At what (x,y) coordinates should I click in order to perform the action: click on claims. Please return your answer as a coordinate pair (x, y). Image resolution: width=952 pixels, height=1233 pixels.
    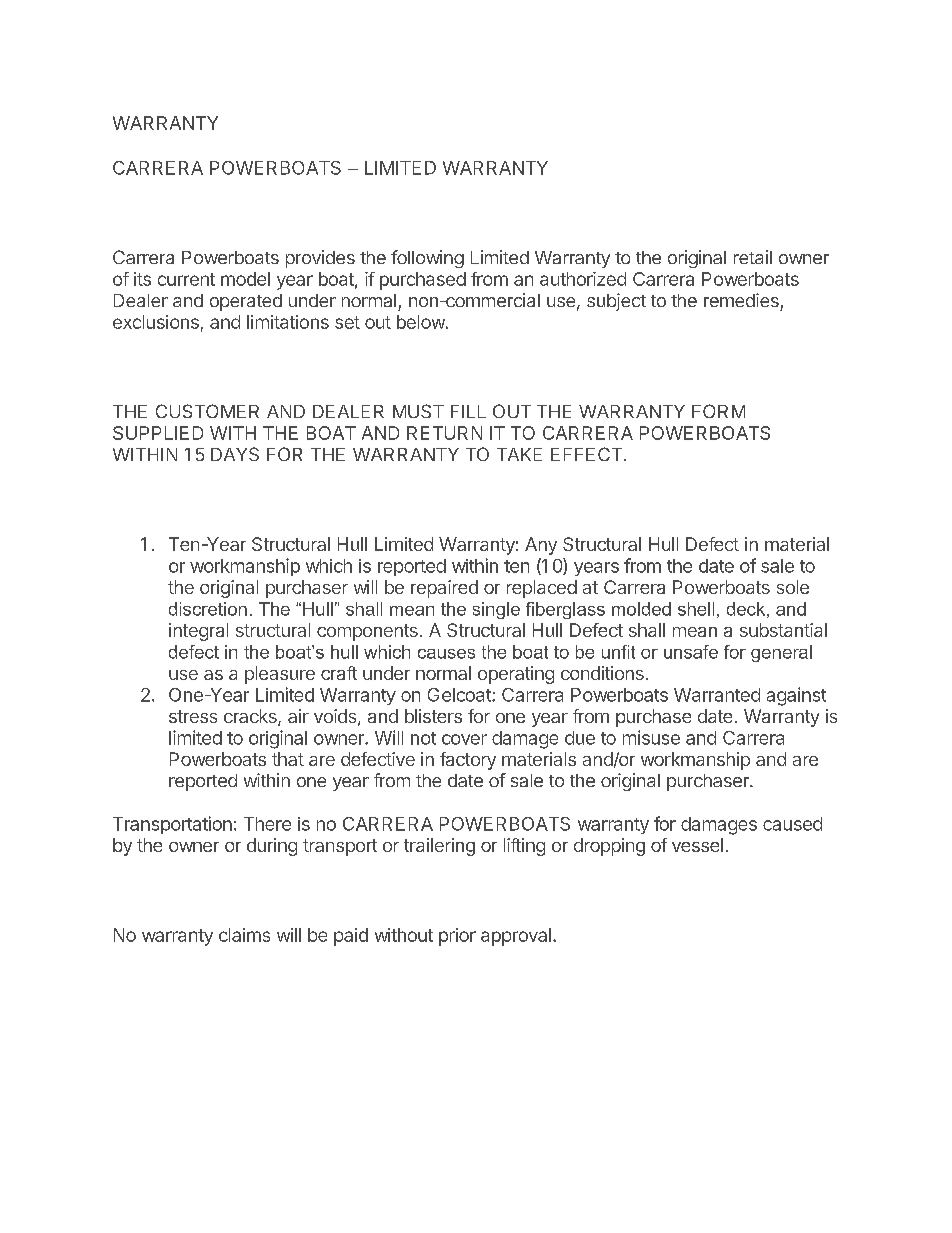
    Looking at the image, I should click on (244, 935).
